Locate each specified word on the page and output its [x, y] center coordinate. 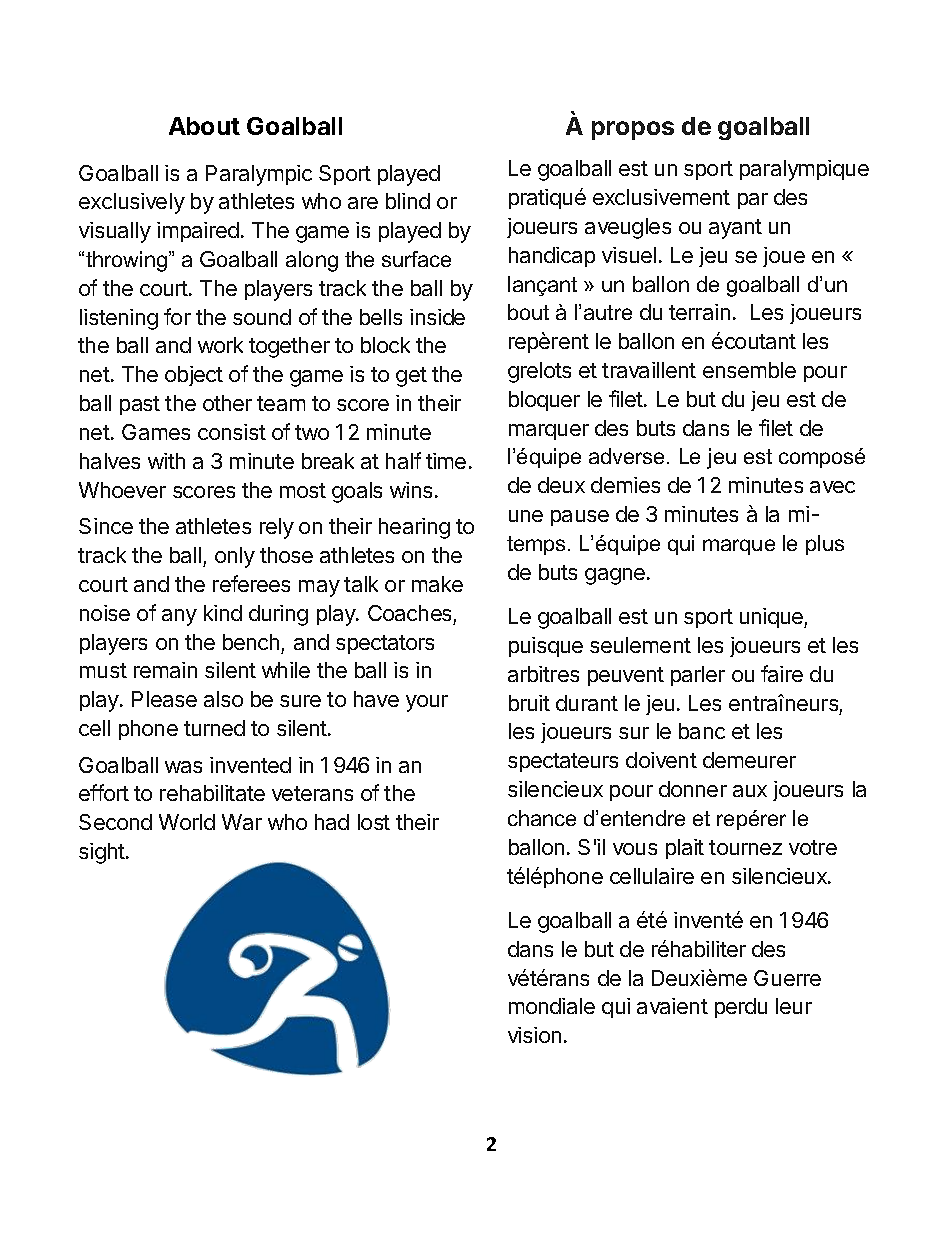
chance [542, 818]
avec [832, 487]
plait [685, 849]
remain [165, 670]
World [187, 822]
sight [103, 853]
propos [633, 130]
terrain [699, 312]
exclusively [132, 203]
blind [408, 201]
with [166, 461]
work [220, 345]
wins [411, 490]
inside [437, 317]
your [427, 703]
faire [782, 673]
